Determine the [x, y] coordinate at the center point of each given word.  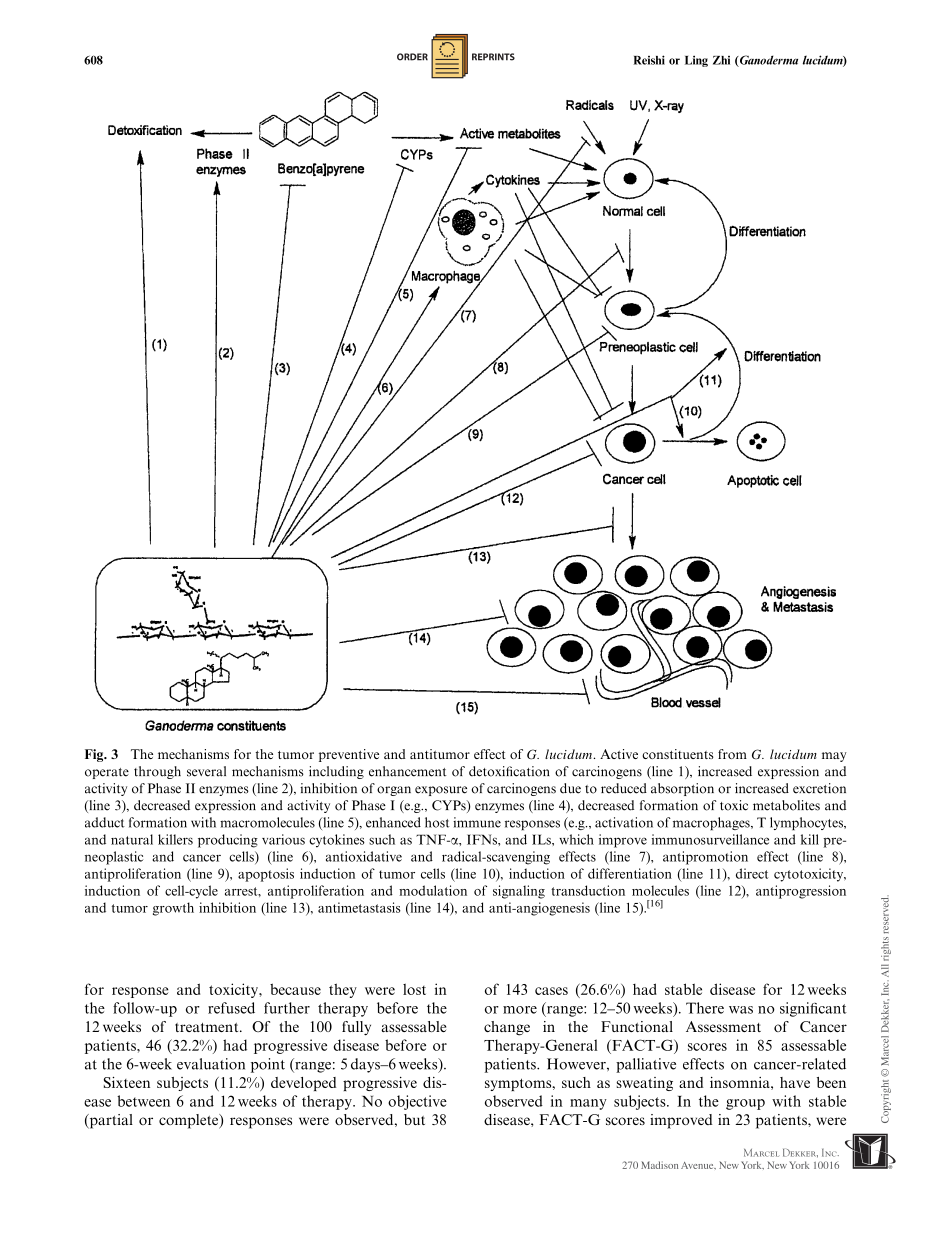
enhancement [408, 771]
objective [417, 1102]
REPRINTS [493, 57]
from [732, 754]
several [206, 771]
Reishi [649, 60]
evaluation [211, 1064]
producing [228, 841]
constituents [678, 754]
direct [752, 873]
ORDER [412, 57]
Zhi [721, 60]
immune [477, 822]
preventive [349, 755]
